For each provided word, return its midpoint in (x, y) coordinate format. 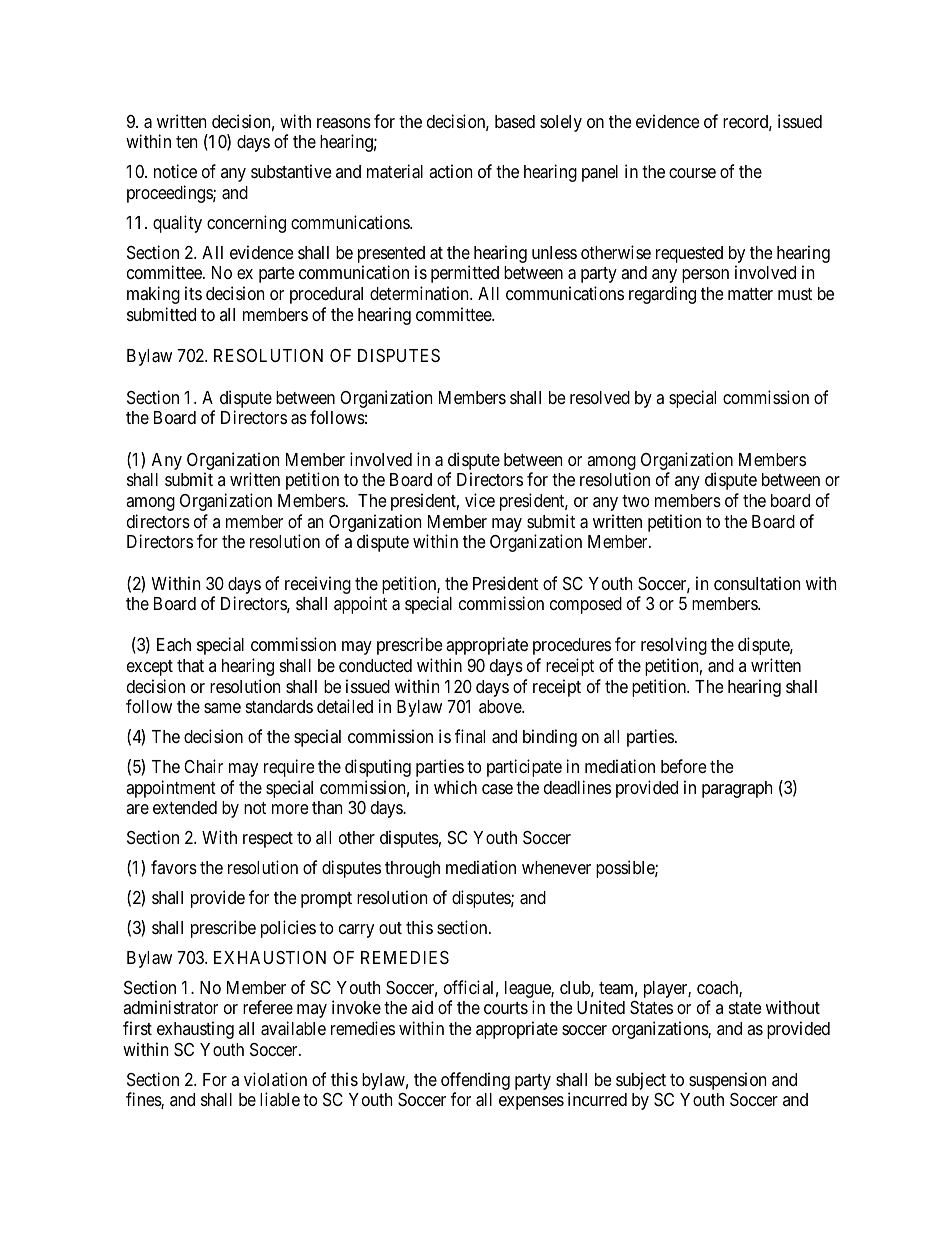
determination (420, 293)
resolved (600, 397)
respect (268, 840)
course (692, 173)
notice (175, 171)
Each (174, 645)
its (193, 293)
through (412, 869)
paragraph (737, 789)
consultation (757, 583)
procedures (572, 646)
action (450, 171)
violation (275, 1079)
